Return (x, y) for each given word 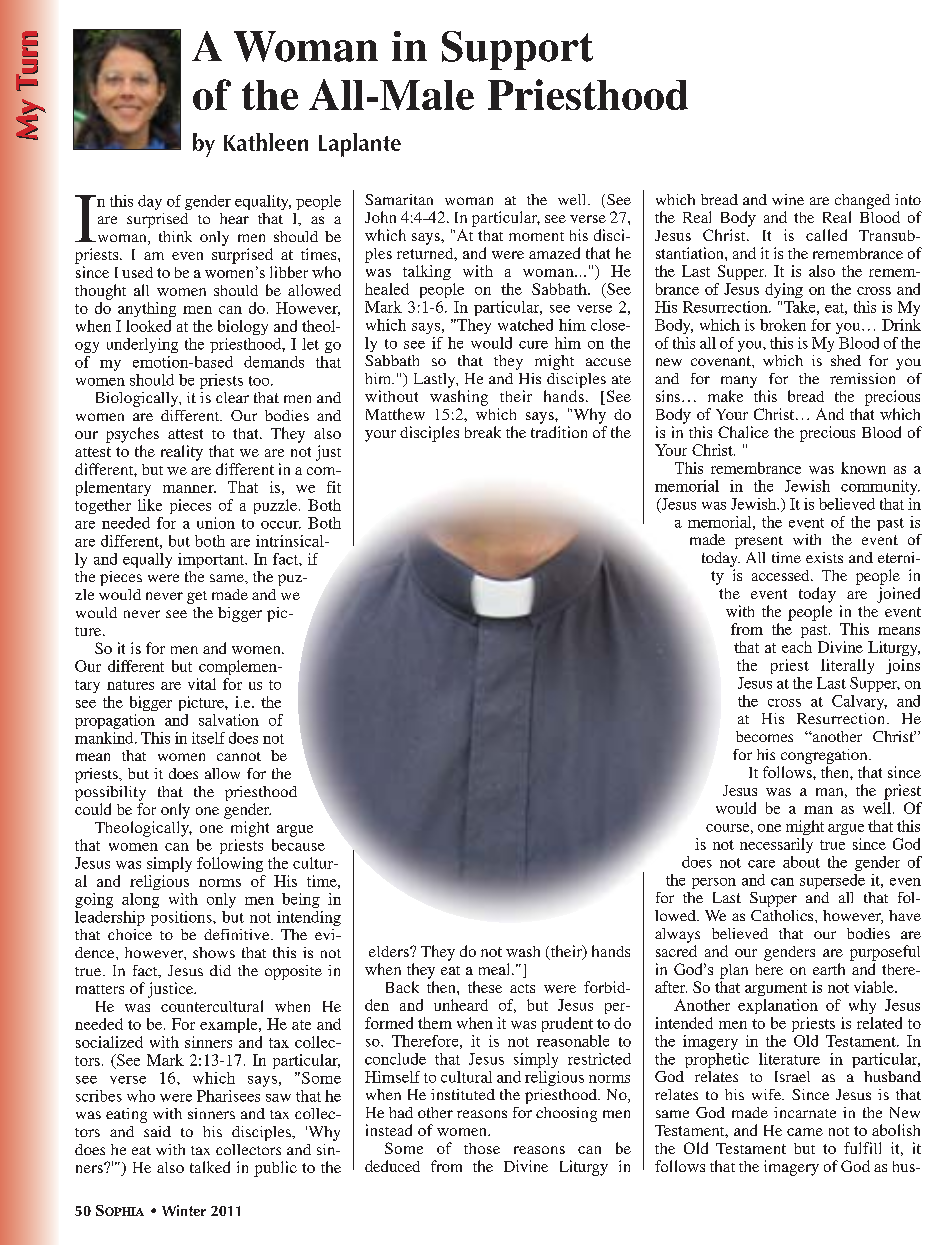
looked (148, 326)
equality (263, 202)
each (797, 647)
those (482, 1148)
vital (202, 684)
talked (210, 1167)
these (485, 987)
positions (182, 918)
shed (846, 360)
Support (517, 50)
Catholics (783, 915)
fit (334, 487)
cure (533, 345)
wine (788, 199)
